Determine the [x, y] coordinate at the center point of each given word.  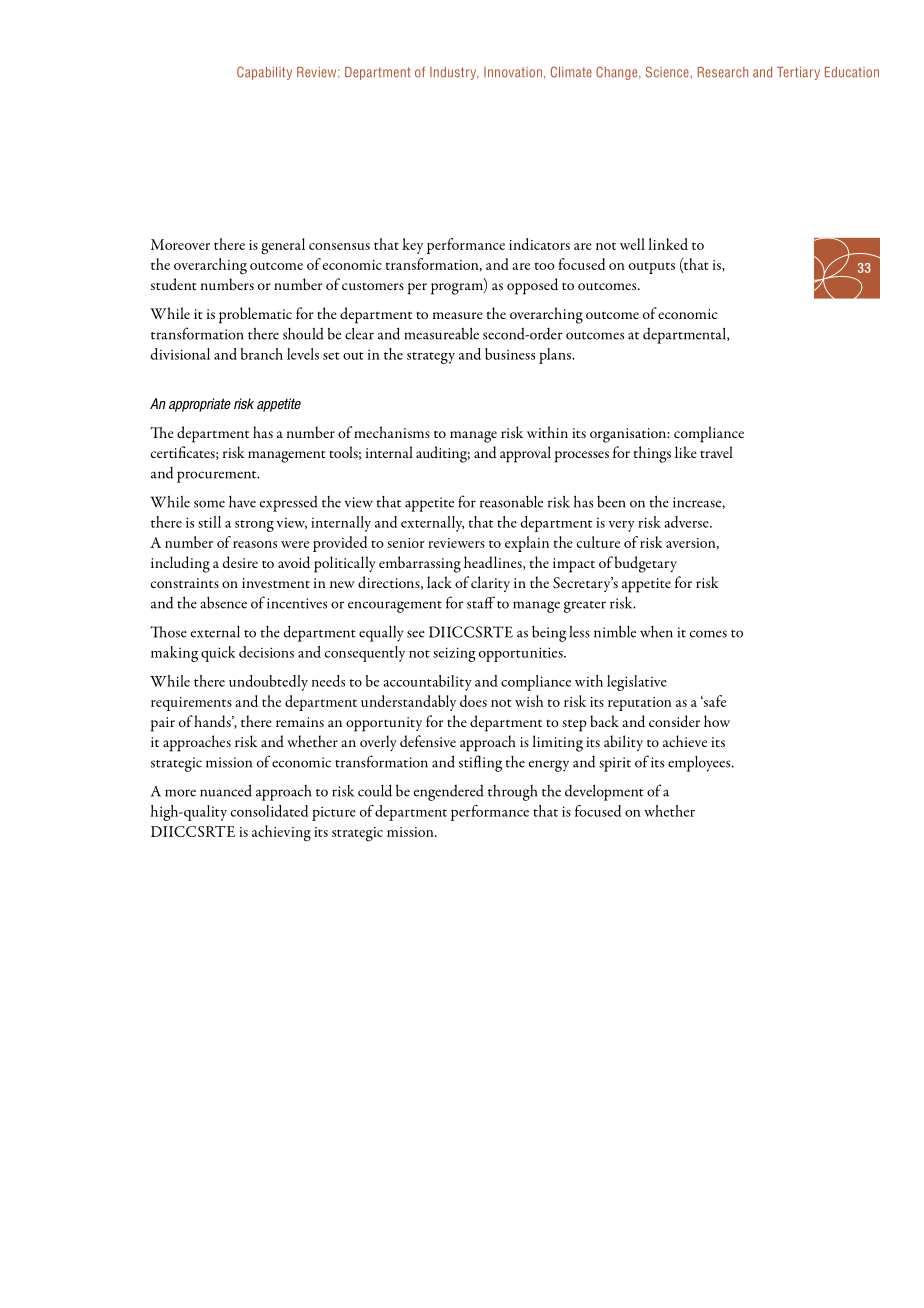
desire [240, 562]
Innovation [513, 72]
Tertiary [798, 73]
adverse [687, 522]
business [510, 354]
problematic [255, 315]
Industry [454, 73]
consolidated [269, 811]
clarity [490, 584]
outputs [652, 268]
